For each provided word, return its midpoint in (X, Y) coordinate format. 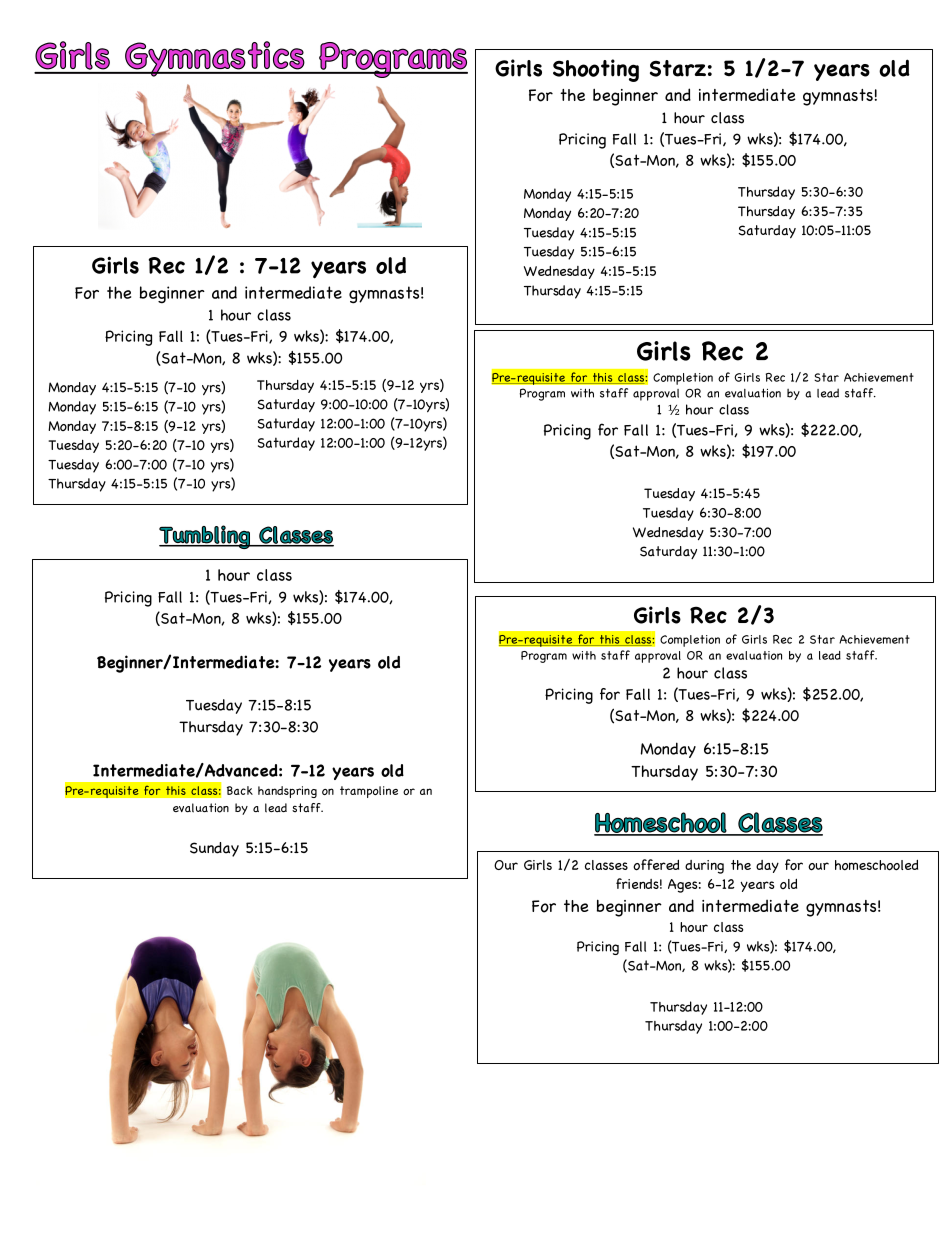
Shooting (596, 70)
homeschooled (876, 865)
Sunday (214, 849)
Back (240, 790)
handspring (287, 792)
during (704, 867)
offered (656, 865)
